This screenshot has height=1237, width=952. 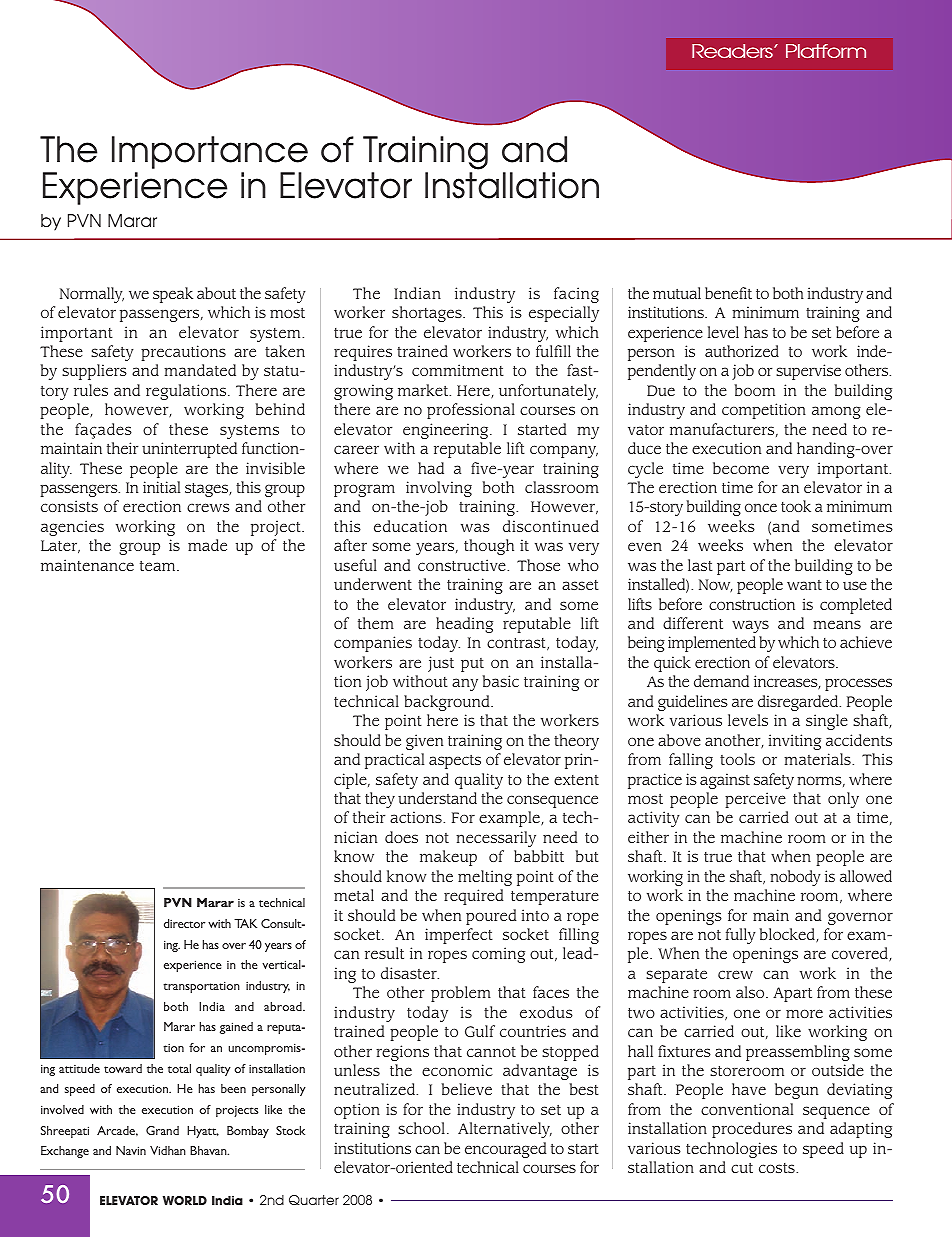 I want to click on facing, so click(x=576, y=295).
